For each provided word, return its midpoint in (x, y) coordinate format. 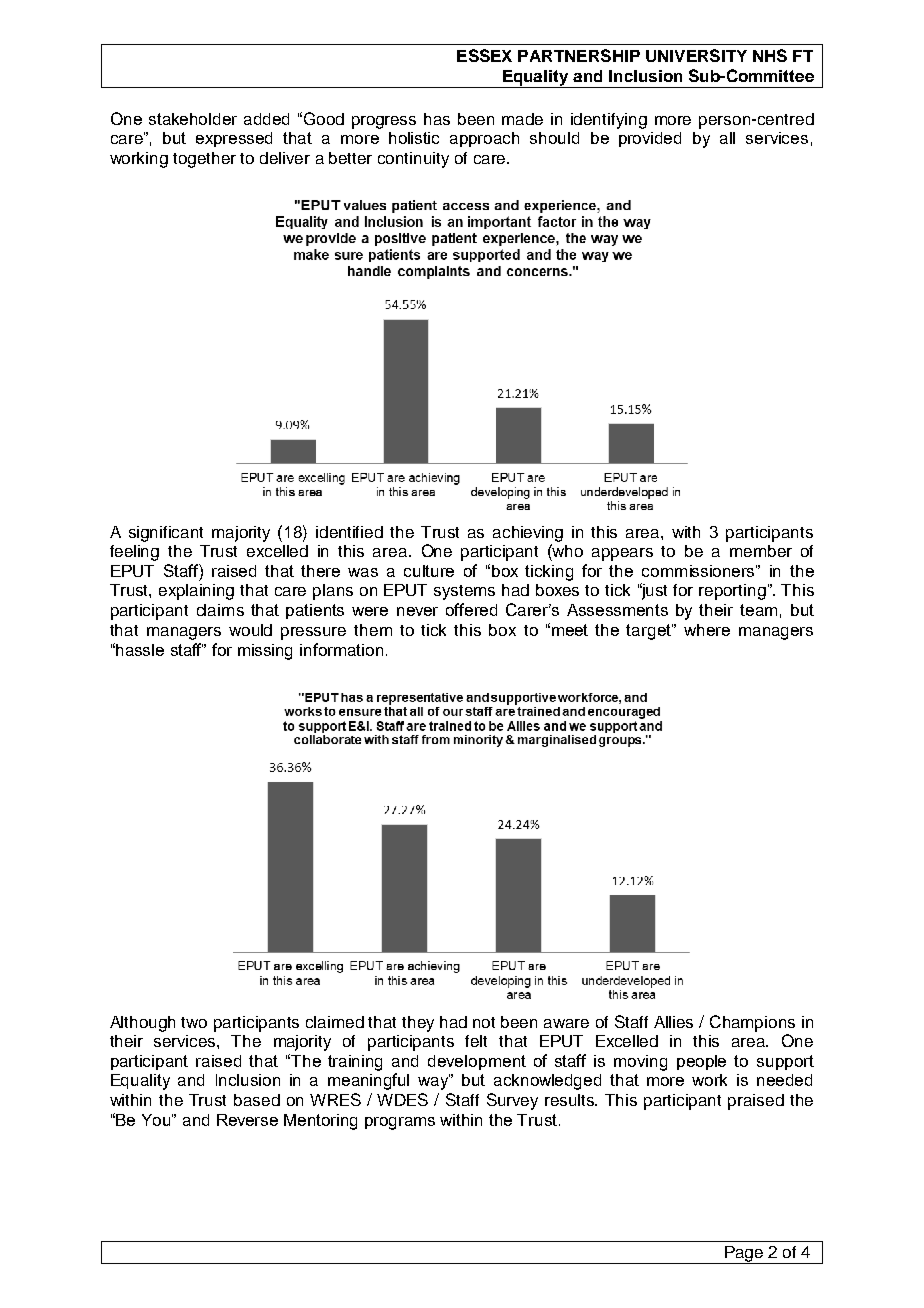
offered (471, 609)
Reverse (247, 1120)
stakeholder (193, 119)
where (707, 630)
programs (400, 1123)
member (761, 551)
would (250, 630)
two (194, 1022)
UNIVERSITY (696, 55)
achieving (528, 534)
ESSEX (484, 55)
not (484, 1022)
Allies (673, 1022)
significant (166, 534)
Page (744, 1255)
